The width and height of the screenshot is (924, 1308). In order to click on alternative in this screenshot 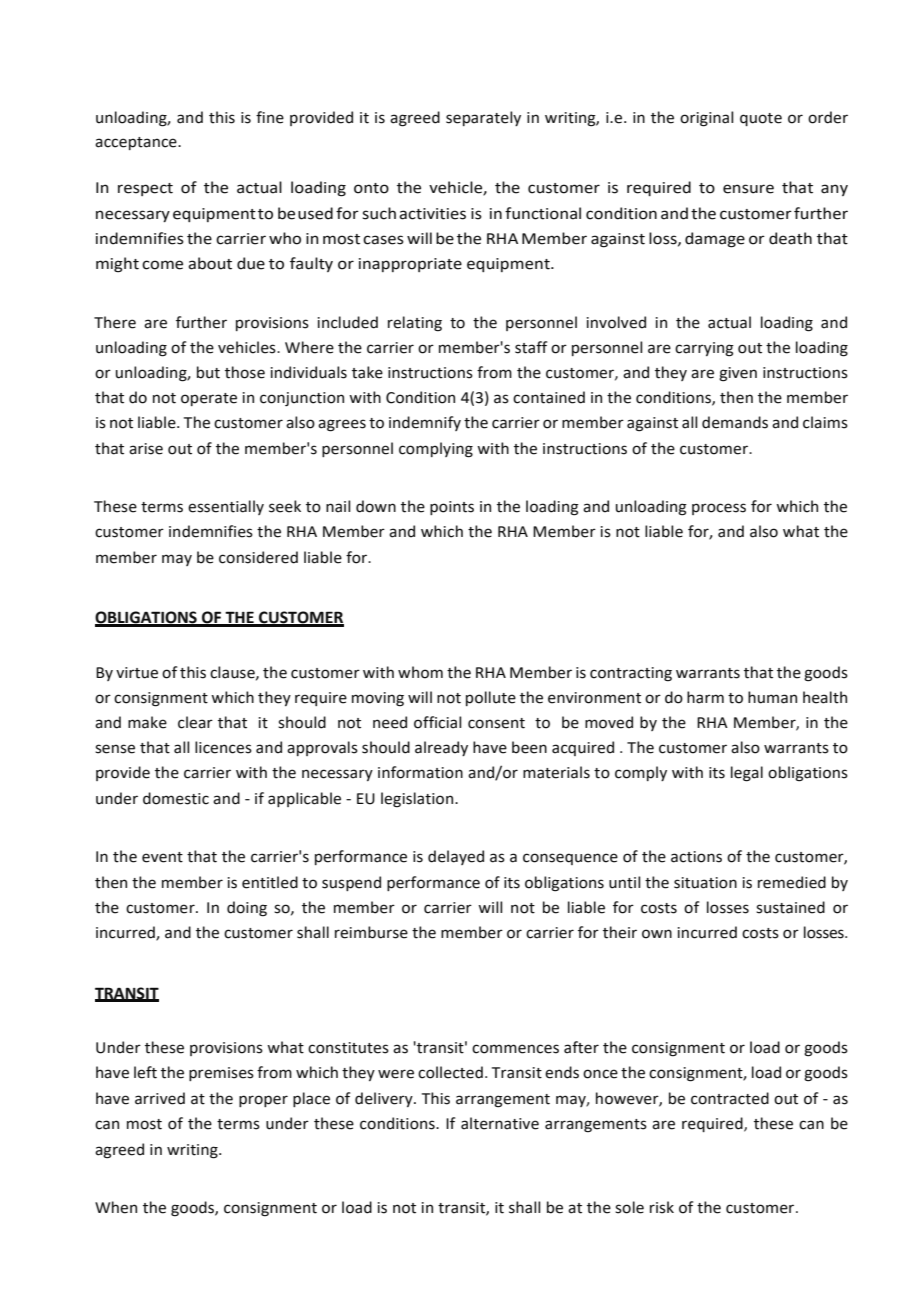, I will do `click(500, 1123)`.
